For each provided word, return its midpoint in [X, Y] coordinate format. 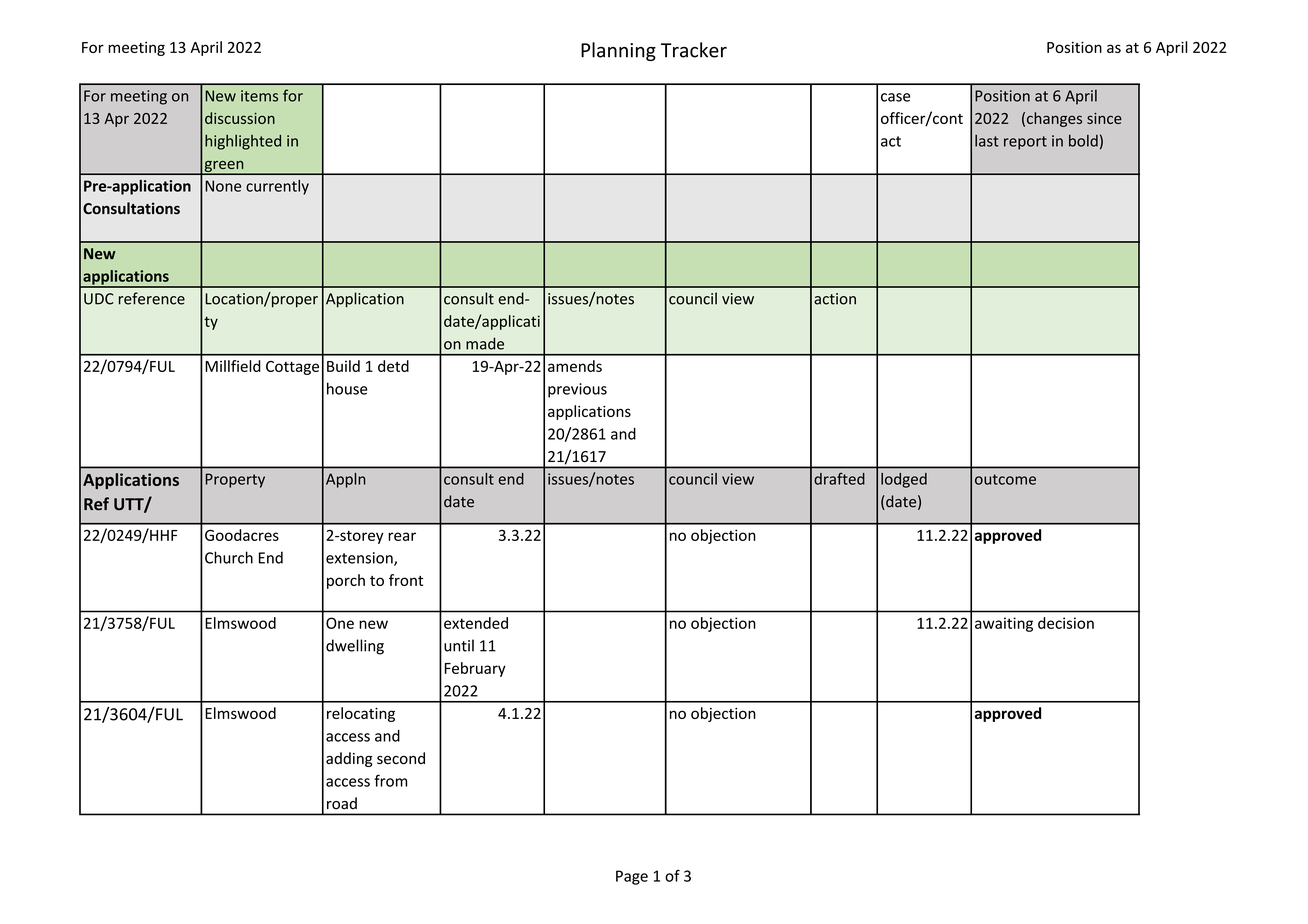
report [1025, 143]
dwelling [355, 647]
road [342, 803]
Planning [618, 51]
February [475, 669]
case [895, 97]
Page [632, 877]
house [347, 388]
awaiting [1004, 624]
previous [577, 390]
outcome [1005, 479]
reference [152, 298]
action [835, 299]
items [259, 96]
